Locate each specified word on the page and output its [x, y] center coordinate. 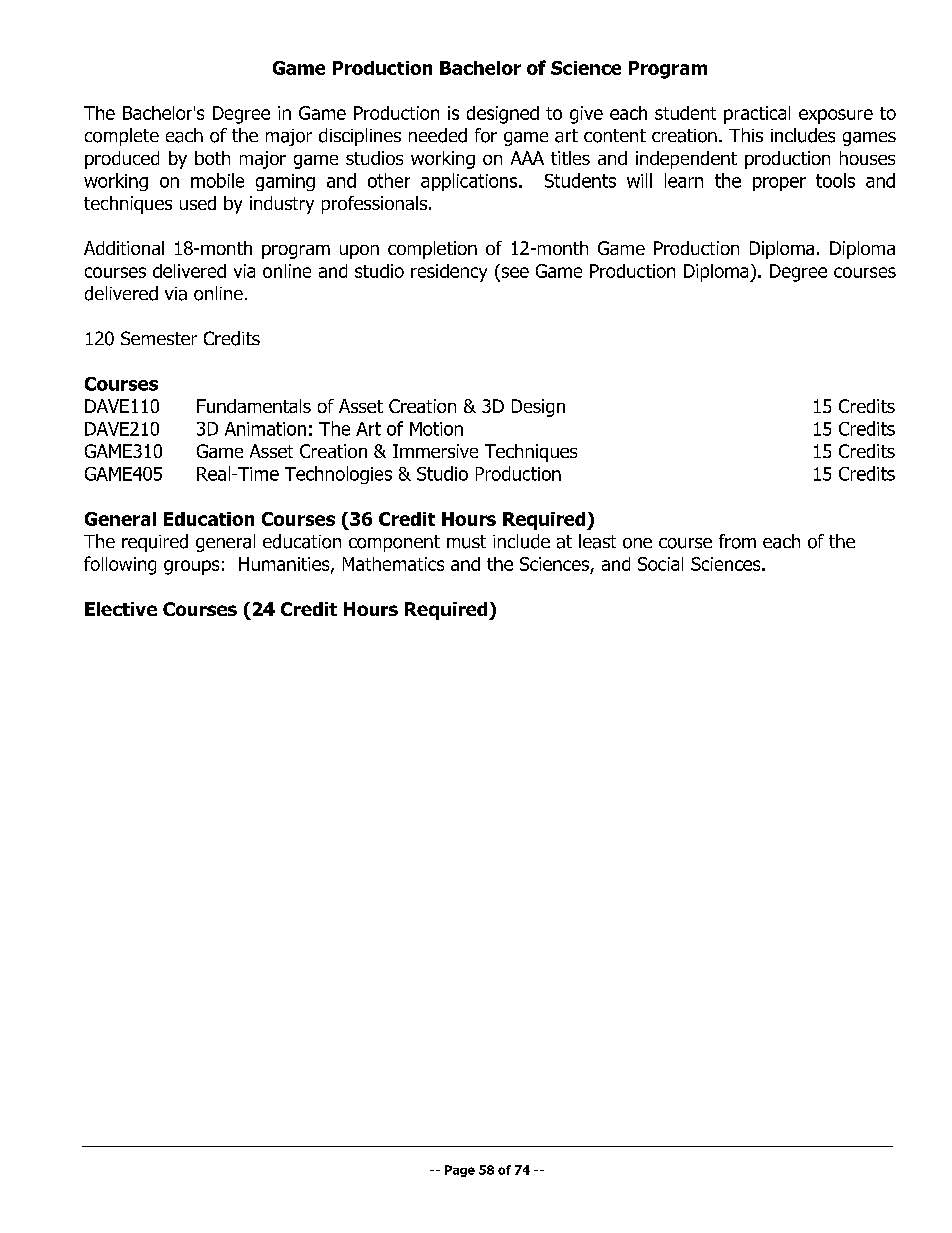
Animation [265, 429]
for [486, 135]
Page [460, 1171]
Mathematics [393, 564]
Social [660, 564]
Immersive [435, 451]
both [212, 158]
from [737, 541]
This [746, 135]
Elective [121, 609]
